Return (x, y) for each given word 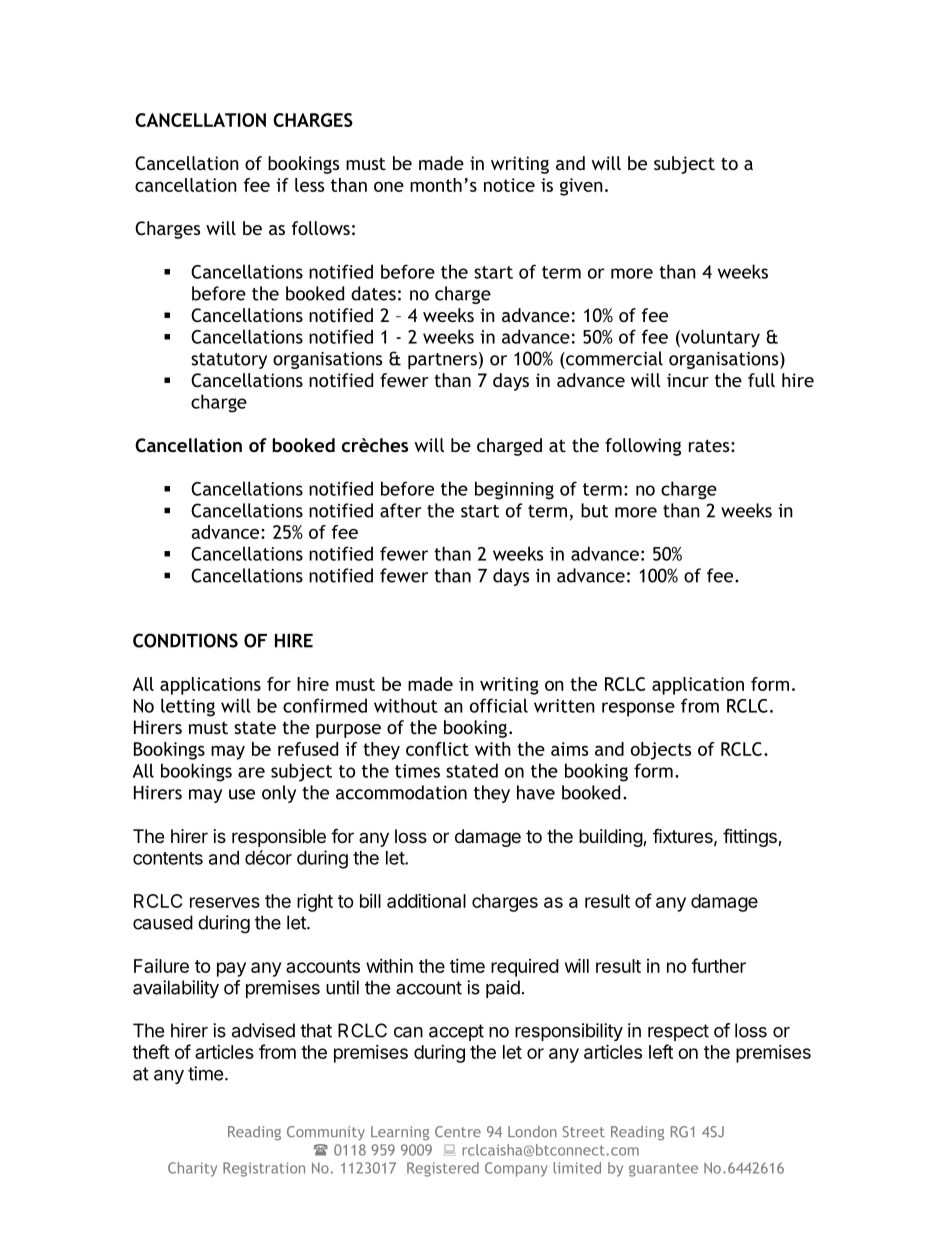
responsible (279, 838)
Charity (192, 1169)
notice (509, 185)
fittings (751, 837)
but (594, 510)
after (401, 510)
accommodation (401, 792)
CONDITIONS (185, 640)
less (309, 185)
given (581, 187)
